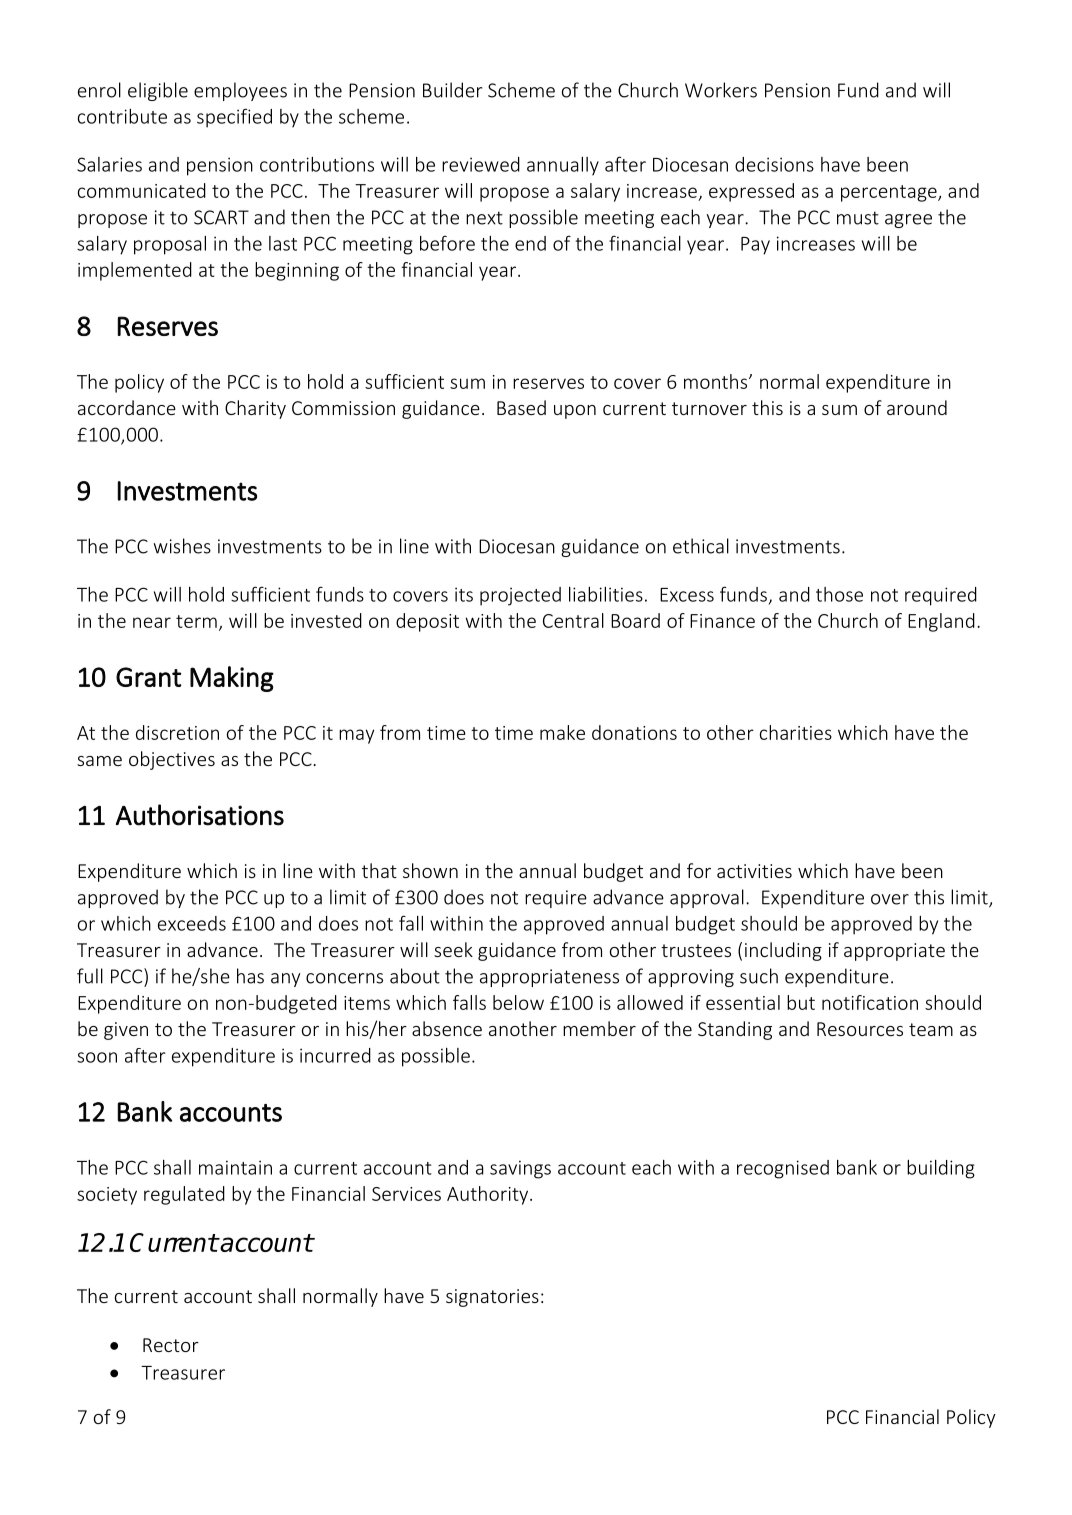  Describe the element at coordinates (783, 1169) in the image. I see `recognised` at that location.
